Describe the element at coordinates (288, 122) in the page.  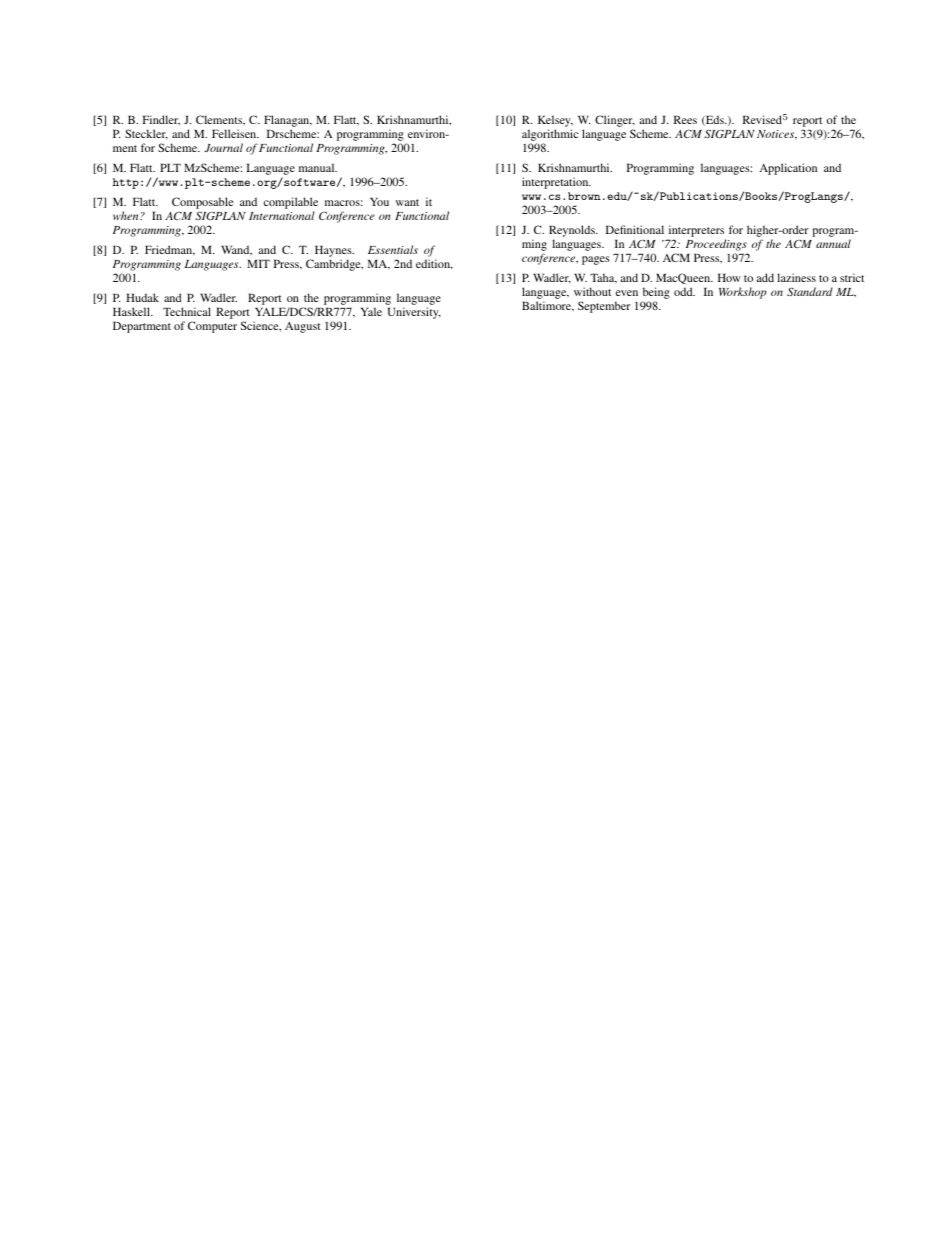
I see `Flanagan` at that location.
